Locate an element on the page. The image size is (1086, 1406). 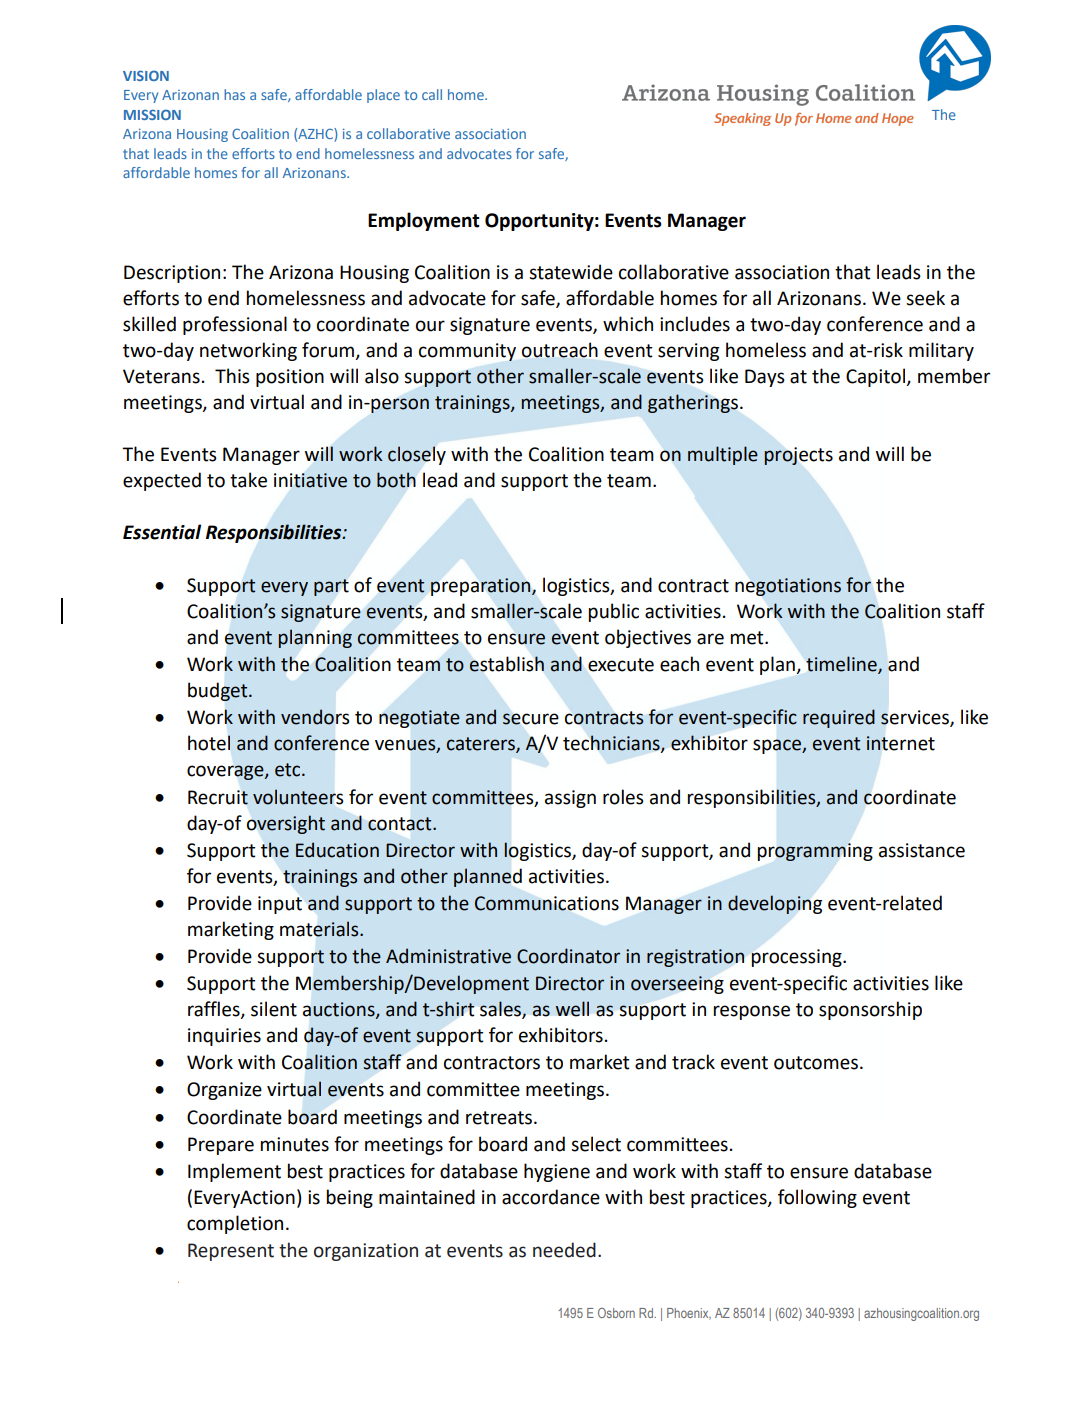
call is located at coordinates (432, 94).
